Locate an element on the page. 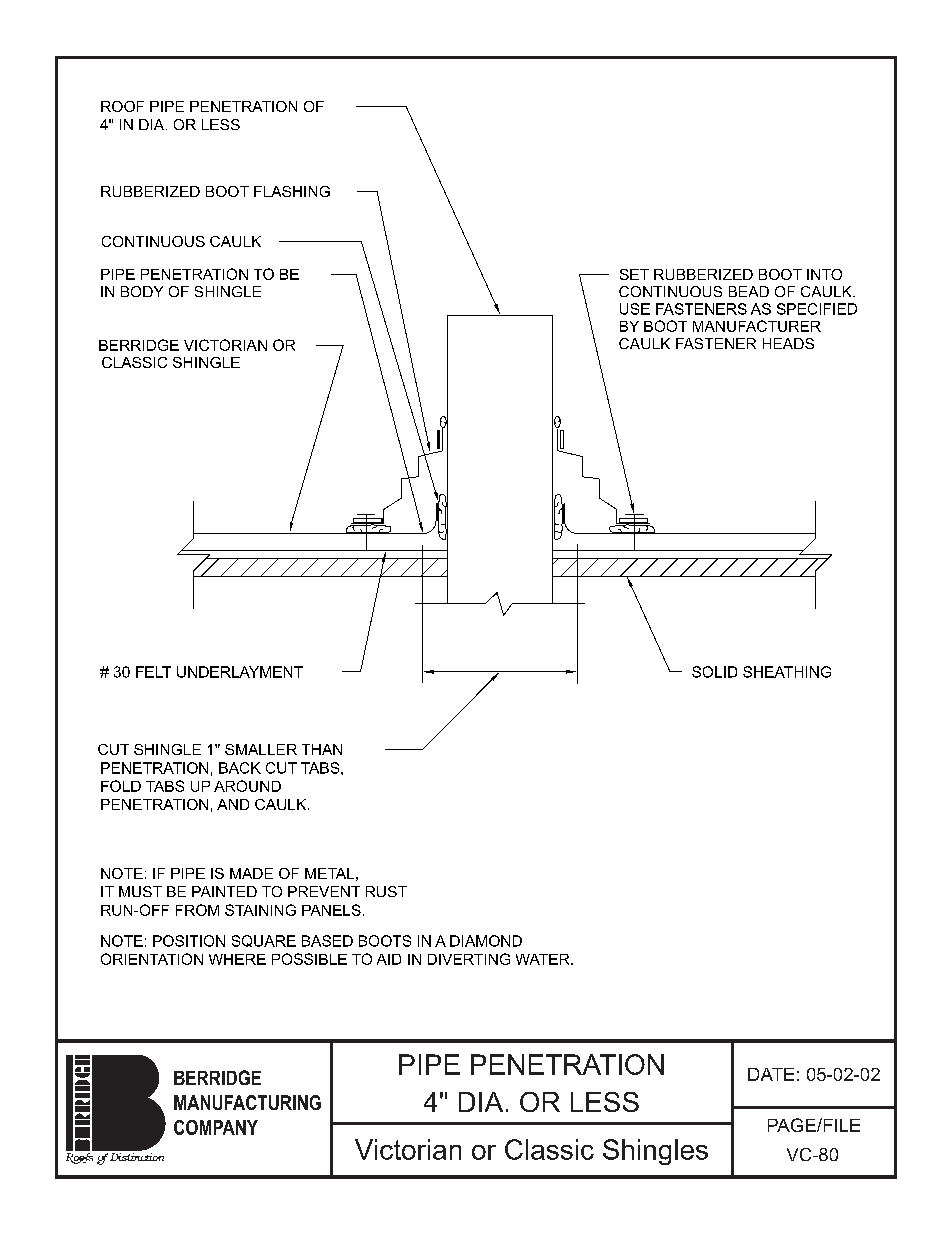 Image resolution: width=952 pixels, height=1233 pixels. INTO is located at coordinates (824, 274).
